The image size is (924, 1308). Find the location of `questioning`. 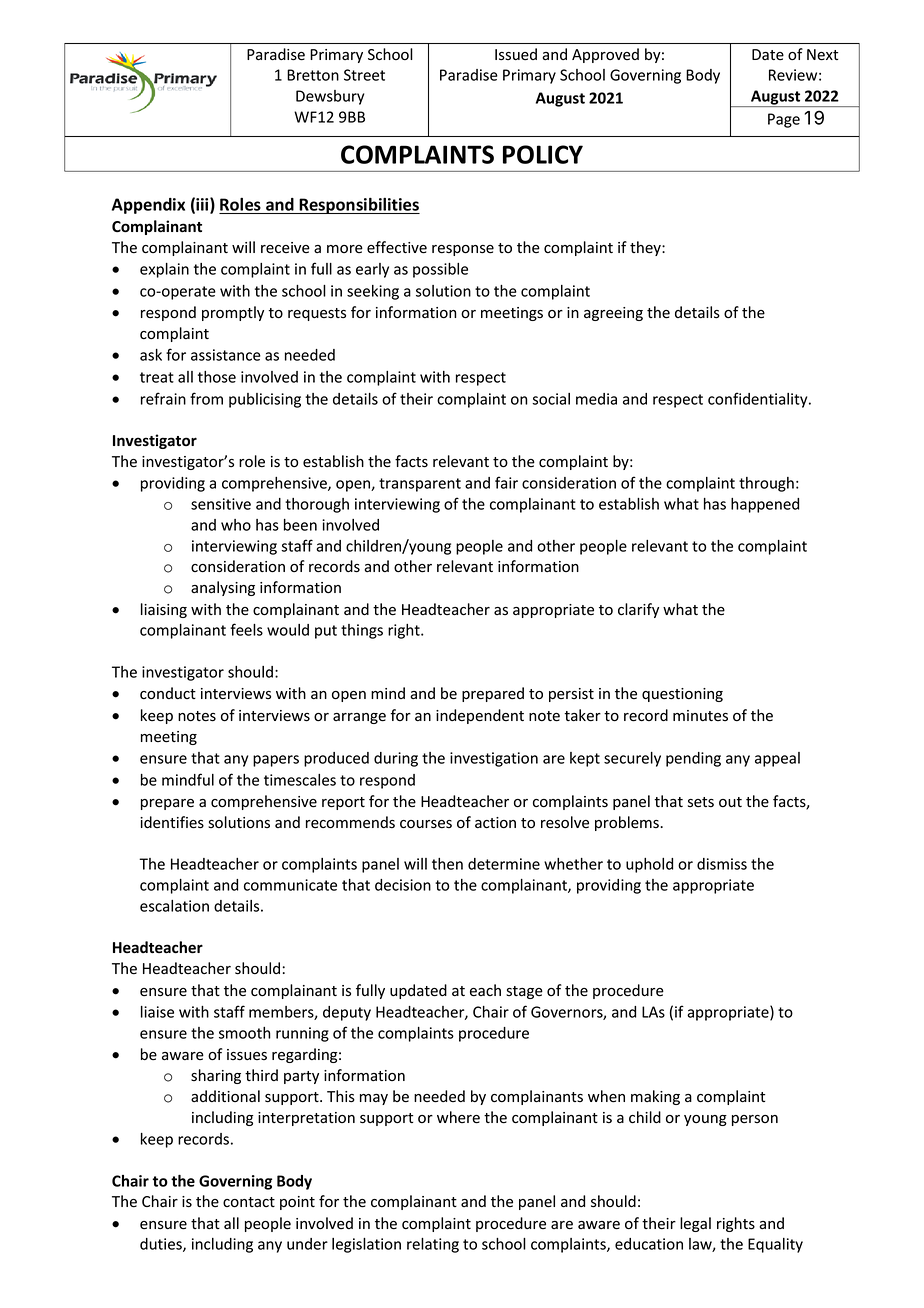

questioning is located at coordinates (682, 695).
